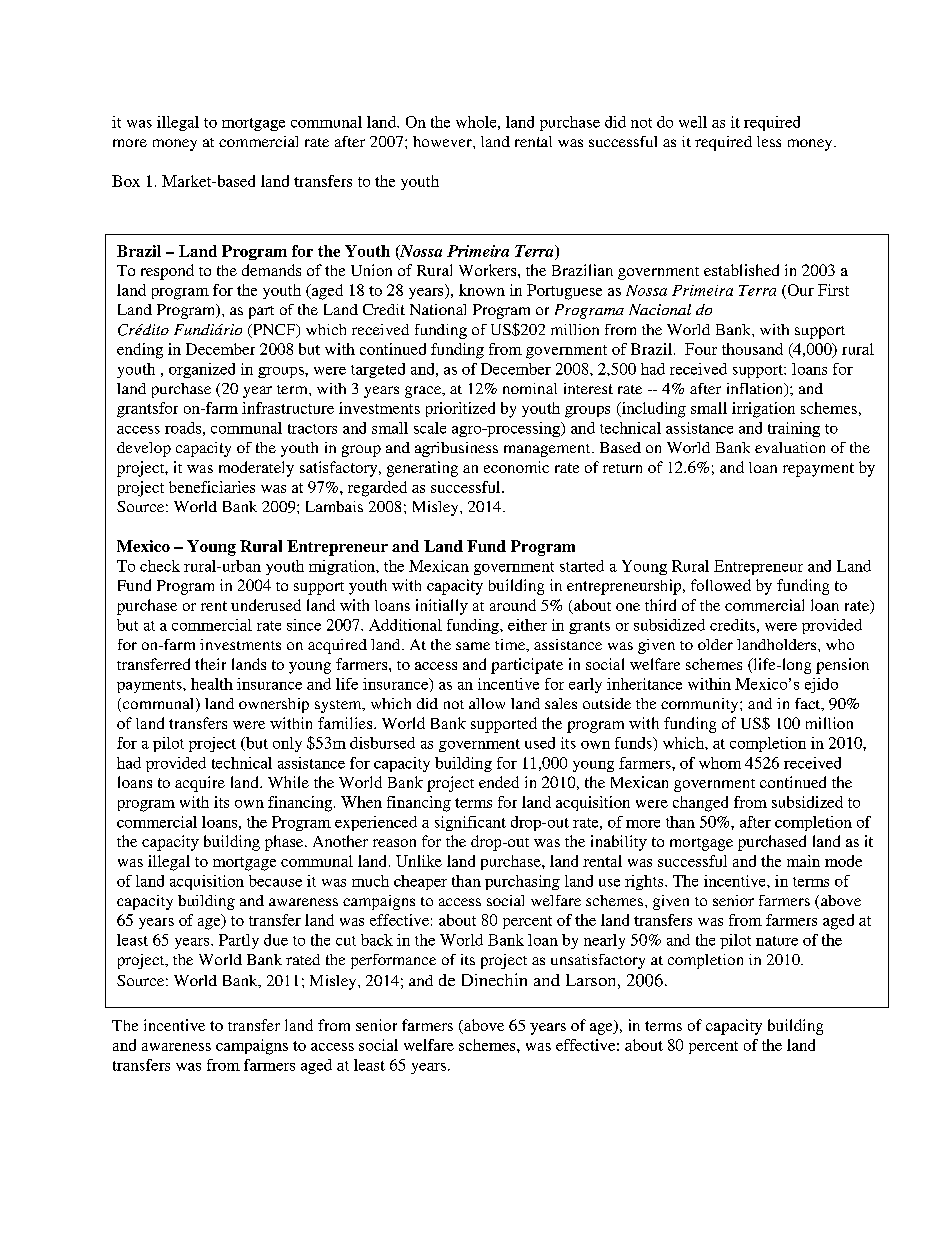 The height and width of the document is (1233, 952). I want to click on check, so click(160, 566).
